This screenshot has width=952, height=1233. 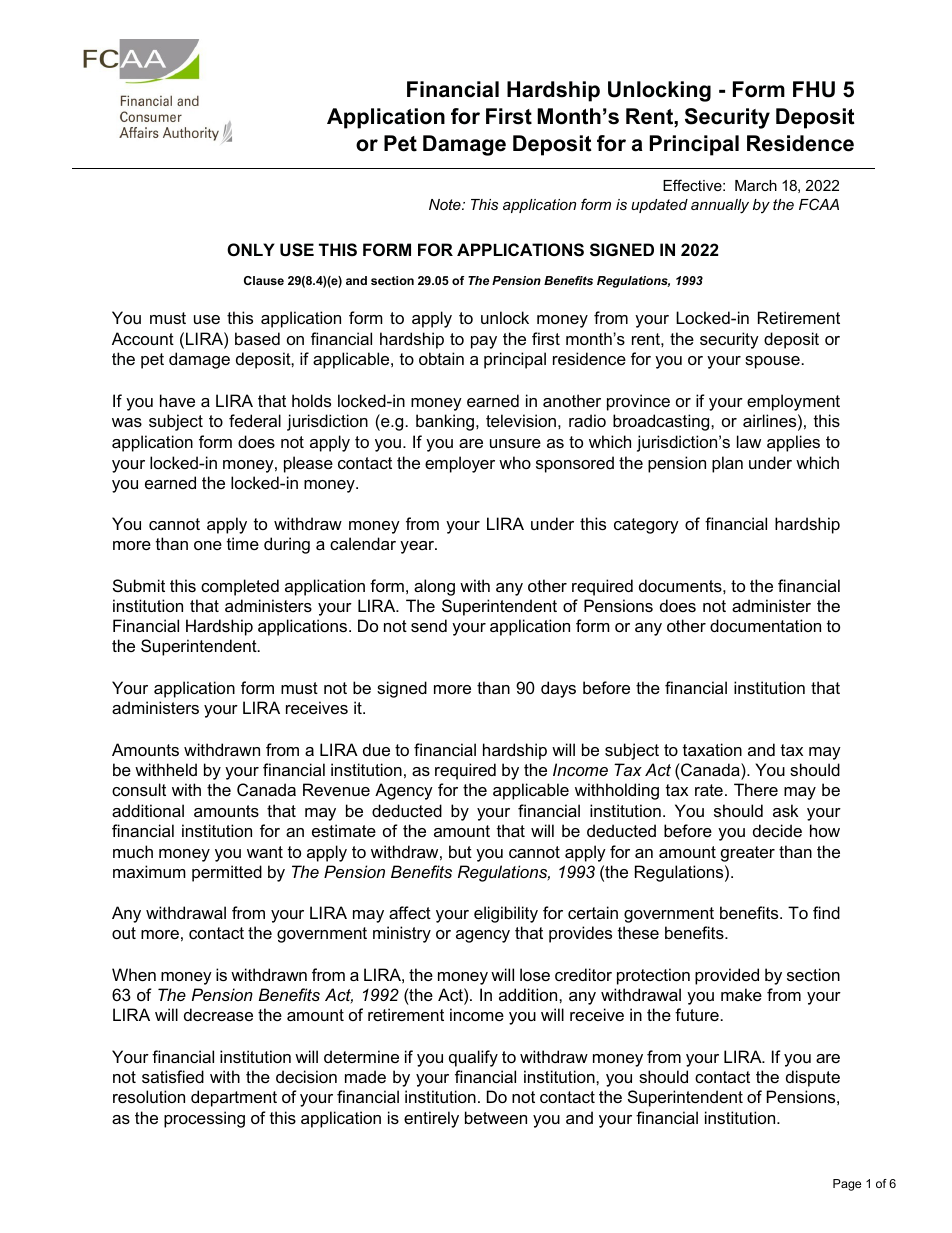 What do you see at coordinates (748, 854) in the screenshot?
I see `greater` at bounding box center [748, 854].
